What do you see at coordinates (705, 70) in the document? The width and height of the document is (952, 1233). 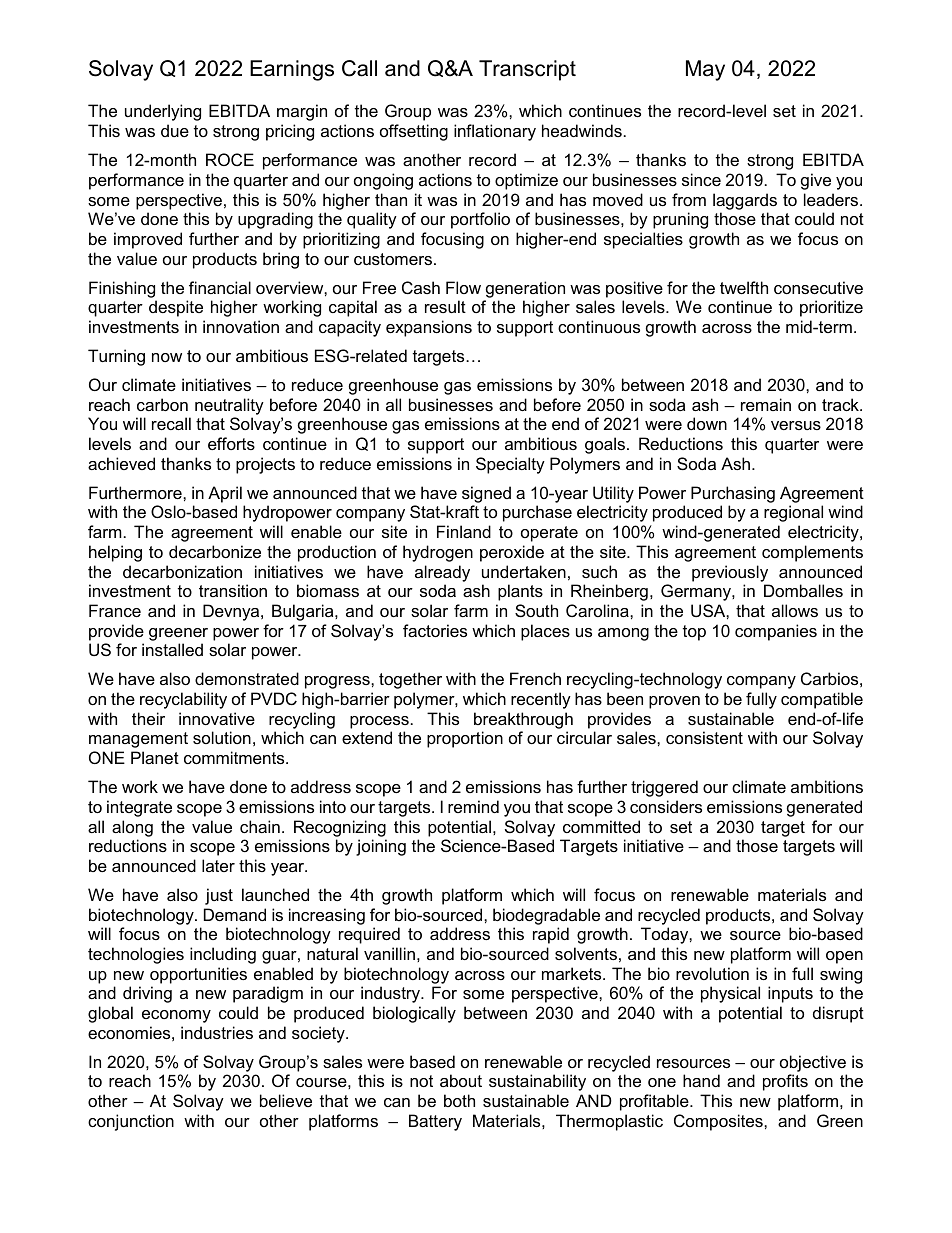 I see `May` at bounding box center [705, 70].
